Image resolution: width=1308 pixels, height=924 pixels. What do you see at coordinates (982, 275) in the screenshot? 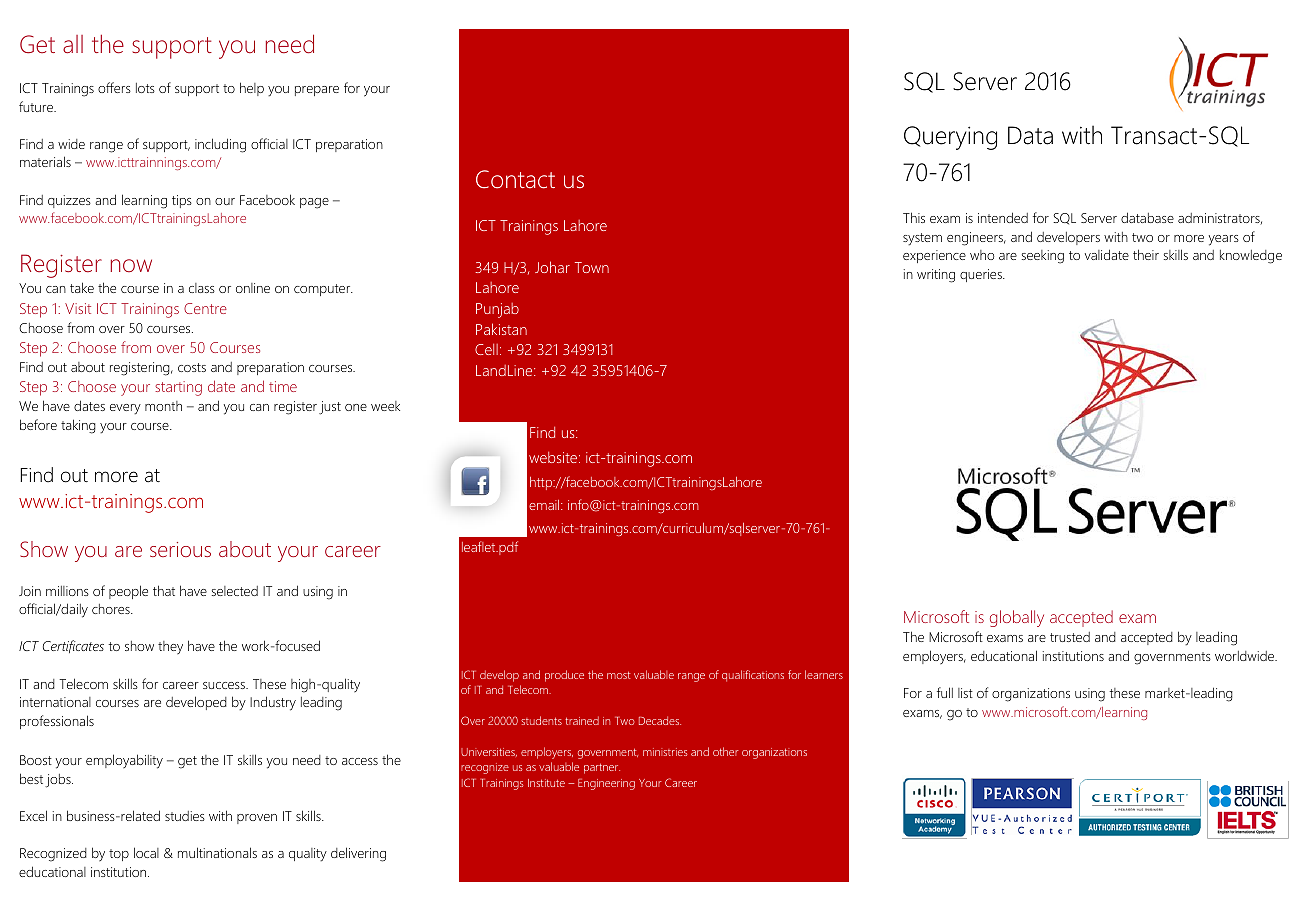
I see `queries` at bounding box center [982, 275].
